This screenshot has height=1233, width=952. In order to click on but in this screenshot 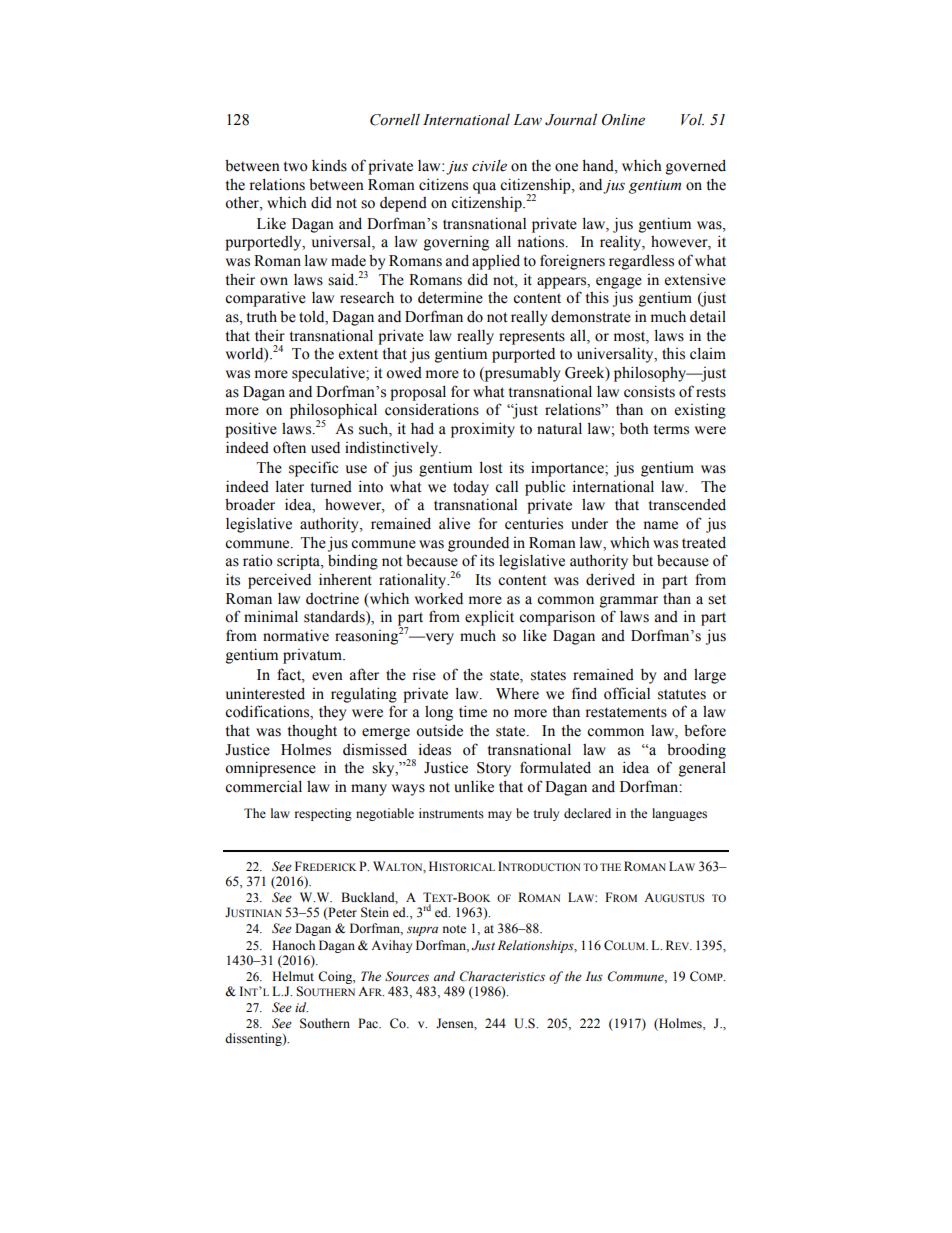, I will do `click(642, 560)`.
